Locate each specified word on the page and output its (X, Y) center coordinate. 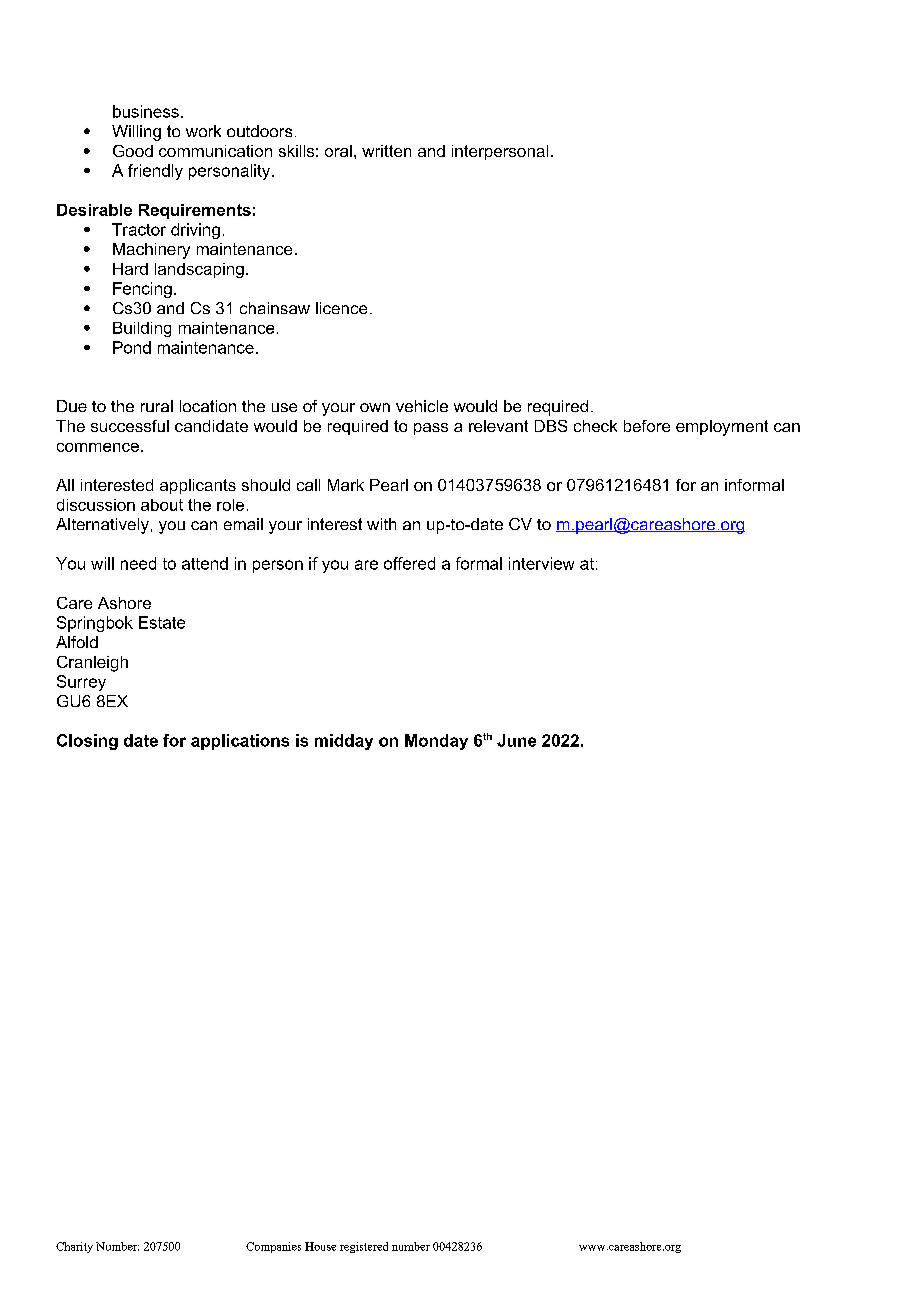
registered (364, 1247)
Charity (74, 1247)
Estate (162, 622)
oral (338, 151)
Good (133, 151)
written (386, 151)
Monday (436, 742)
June (516, 740)
